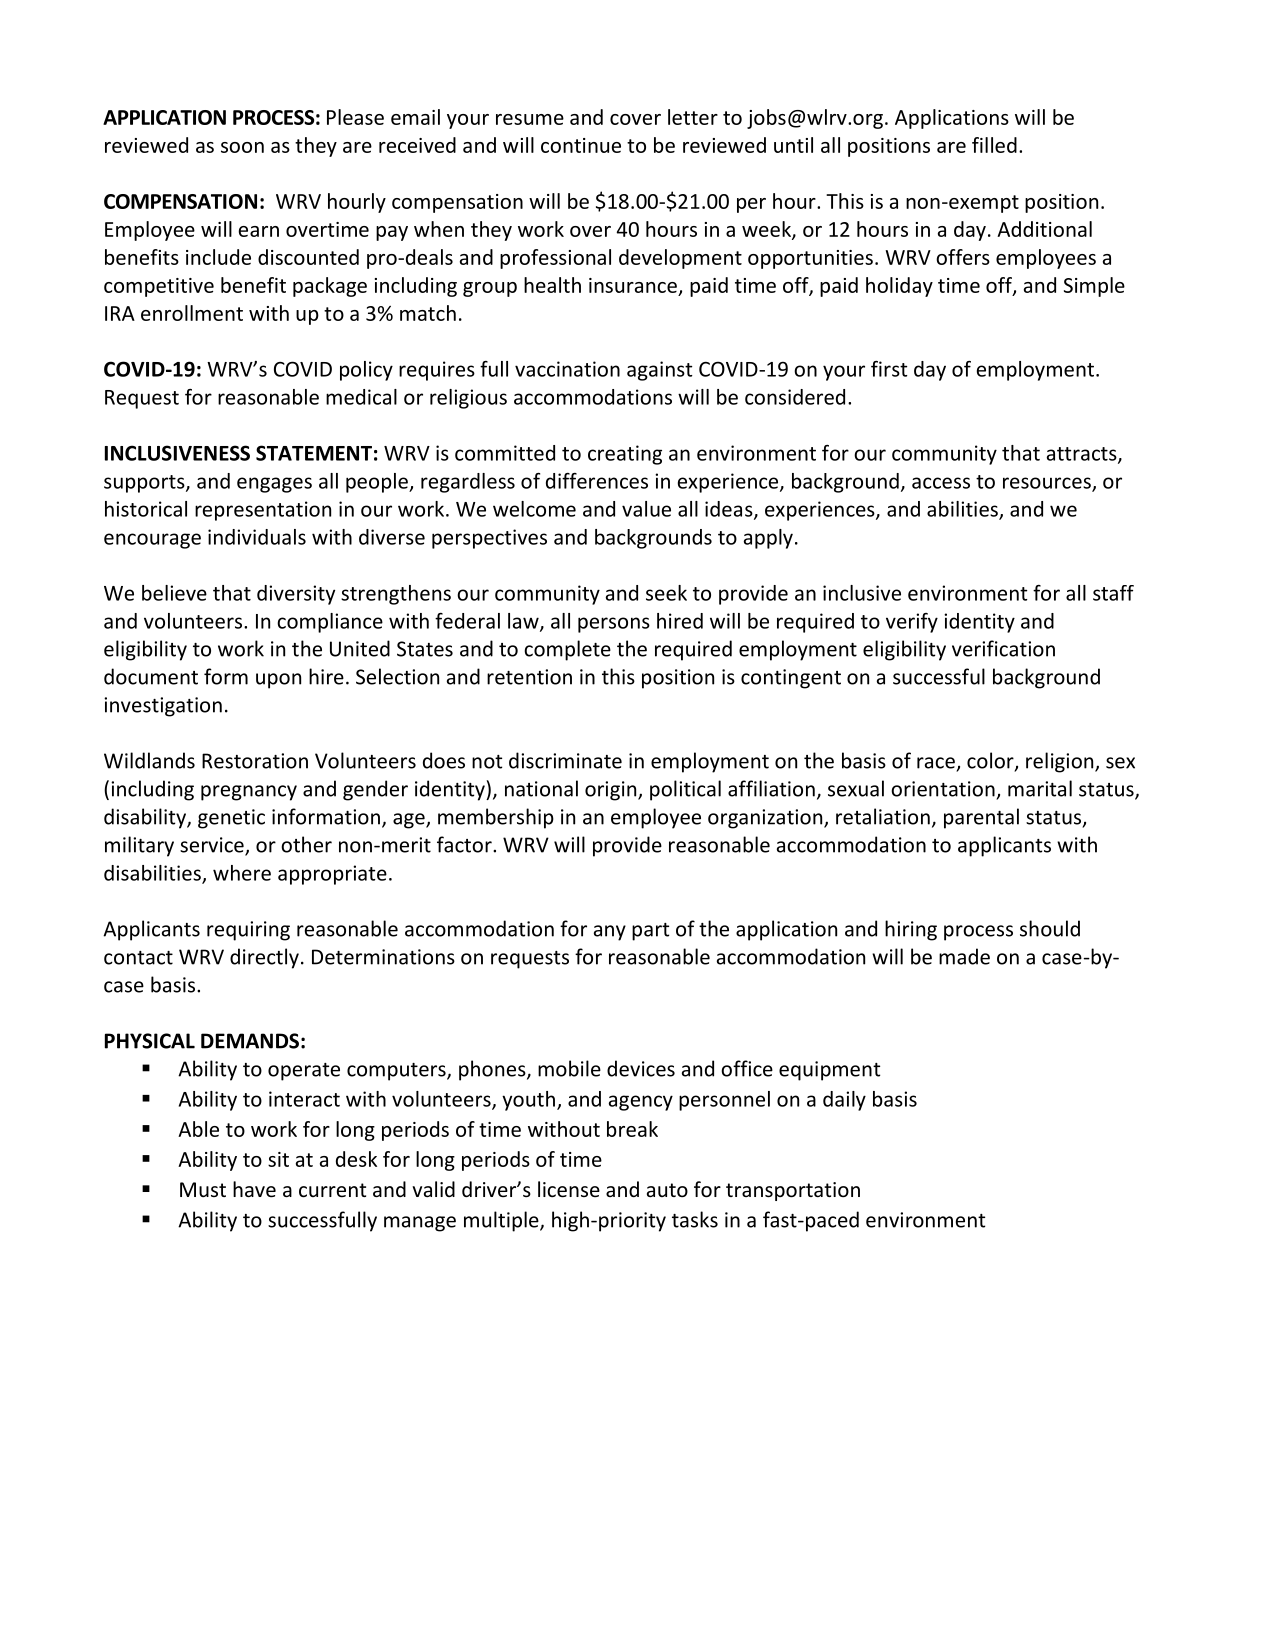 This screenshot has width=1275, height=1650. Describe the element at coordinates (581, 145) in the screenshot. I see `continue` at that location.
